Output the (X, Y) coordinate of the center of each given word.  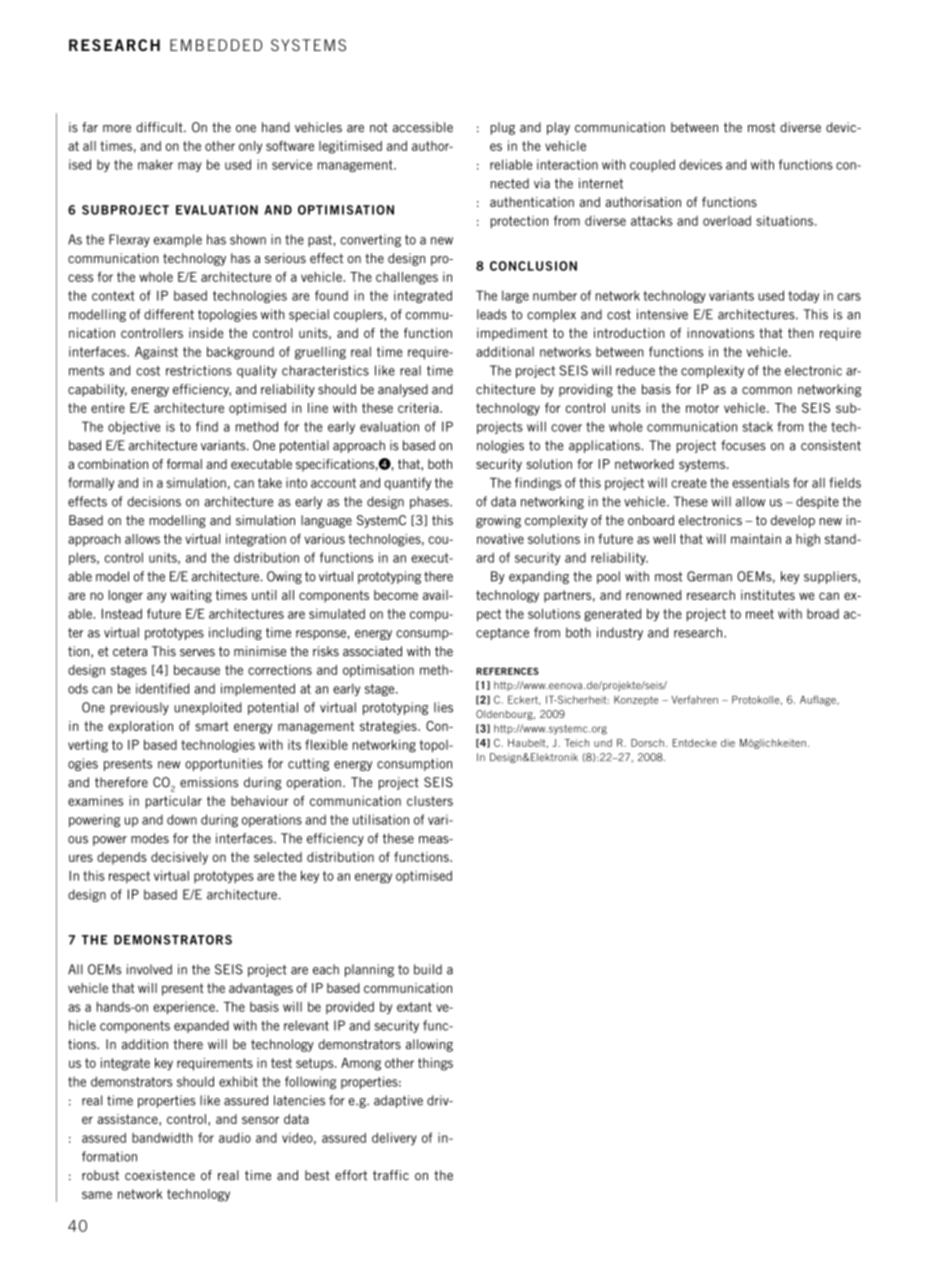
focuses (743, 445)
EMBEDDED (216, 45)
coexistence (160, 1175)
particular (174, 802)
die (728, 743)
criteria (419, 408)
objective (134, 427)
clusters (430, 801)
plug (503, 128)
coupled (652, 165)
